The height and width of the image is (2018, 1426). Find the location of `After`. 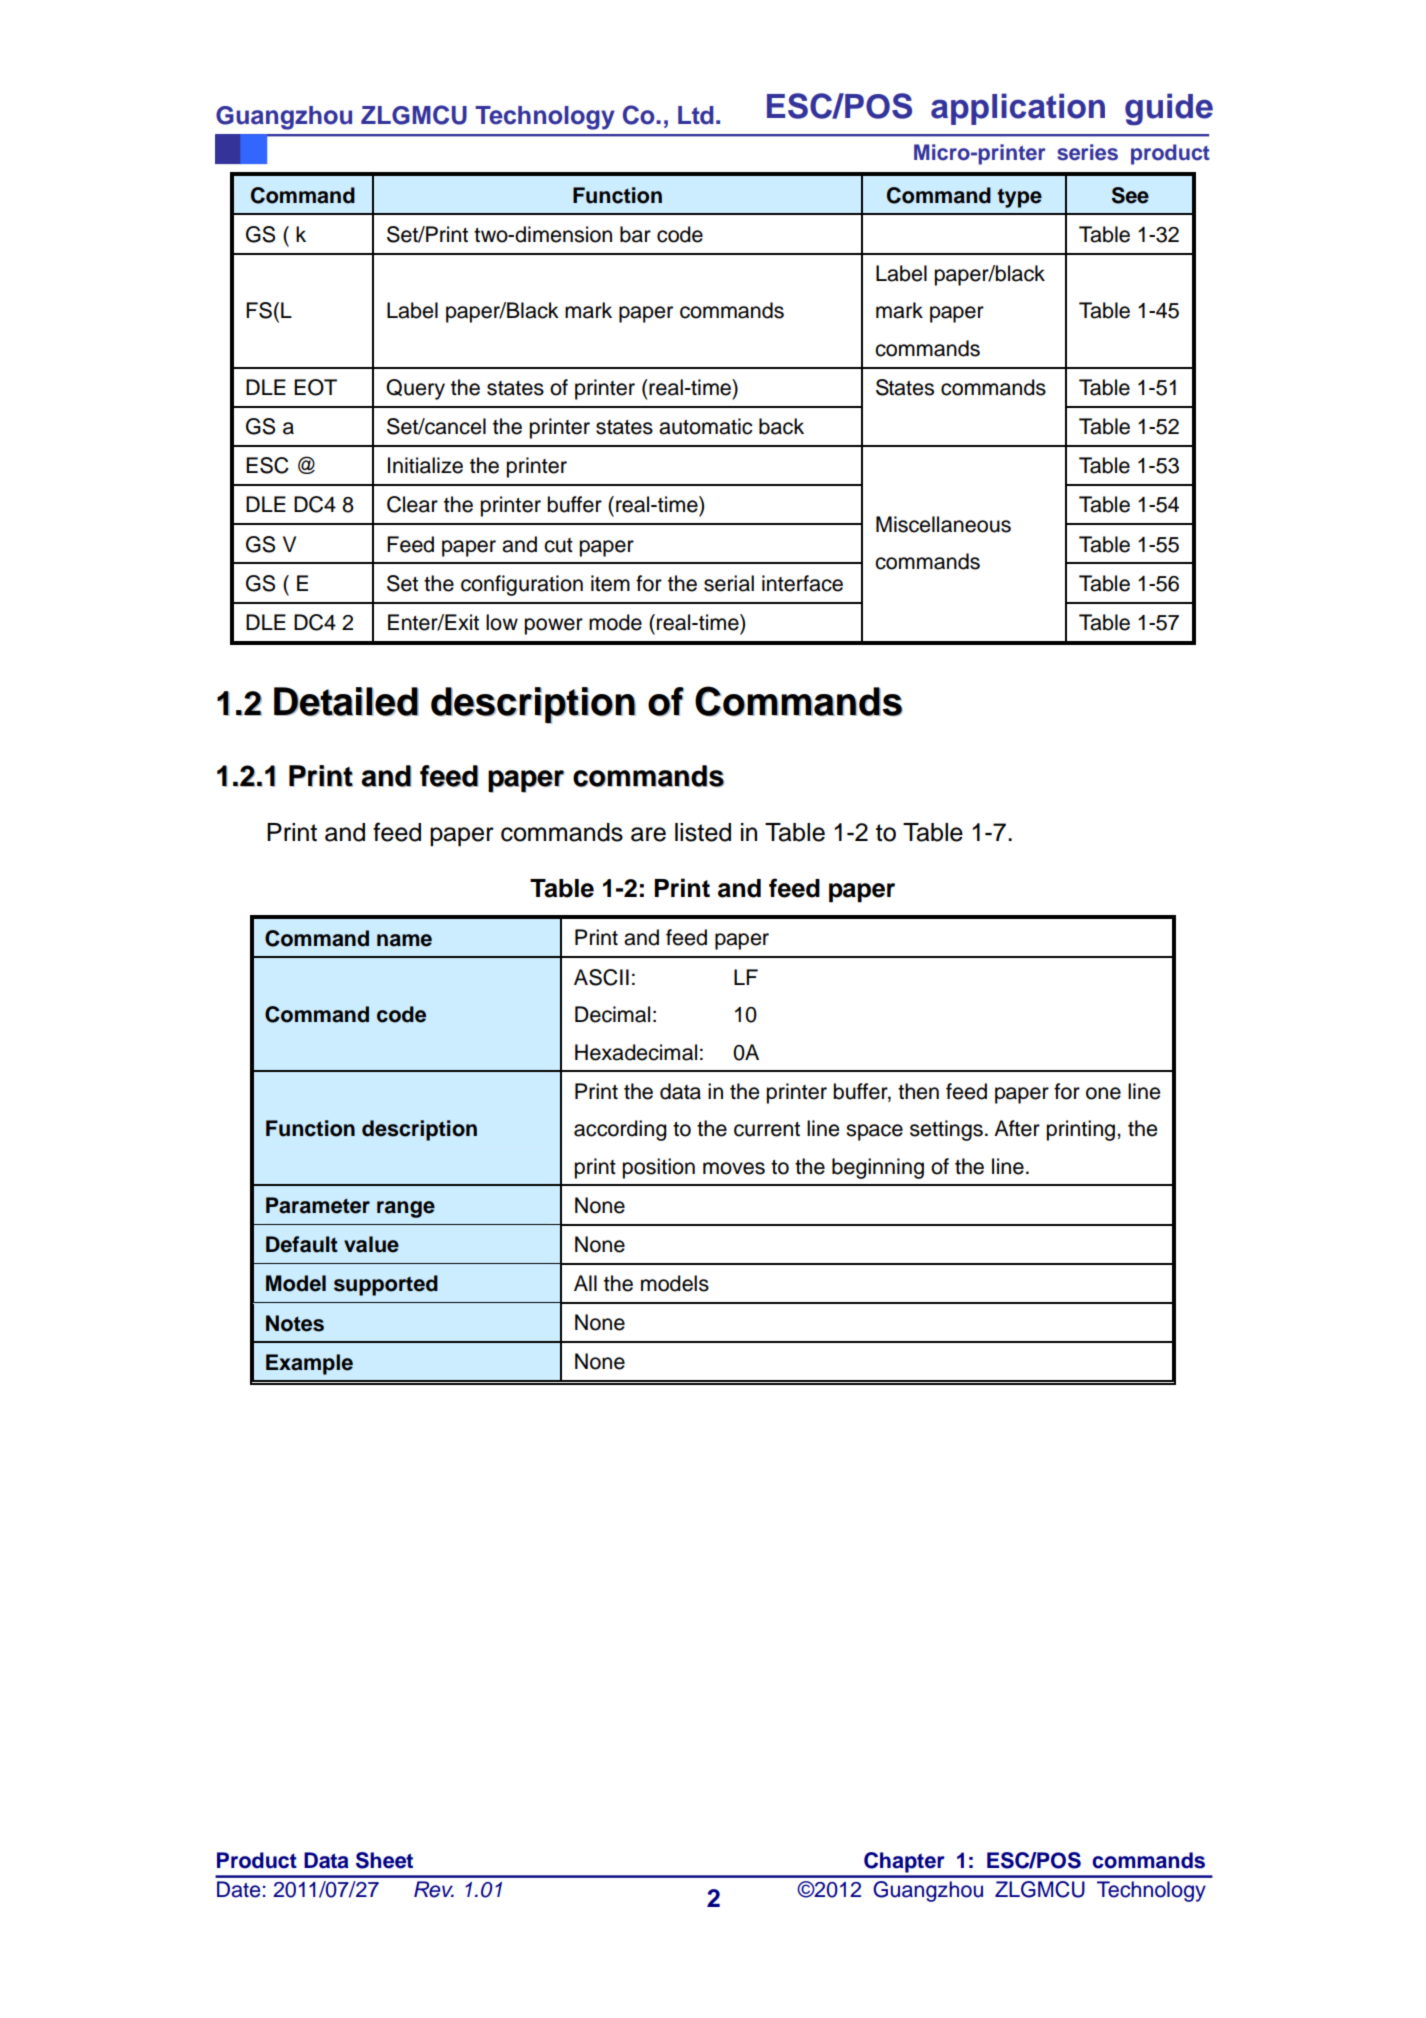

After is located at coordinates (1017, 1128).
